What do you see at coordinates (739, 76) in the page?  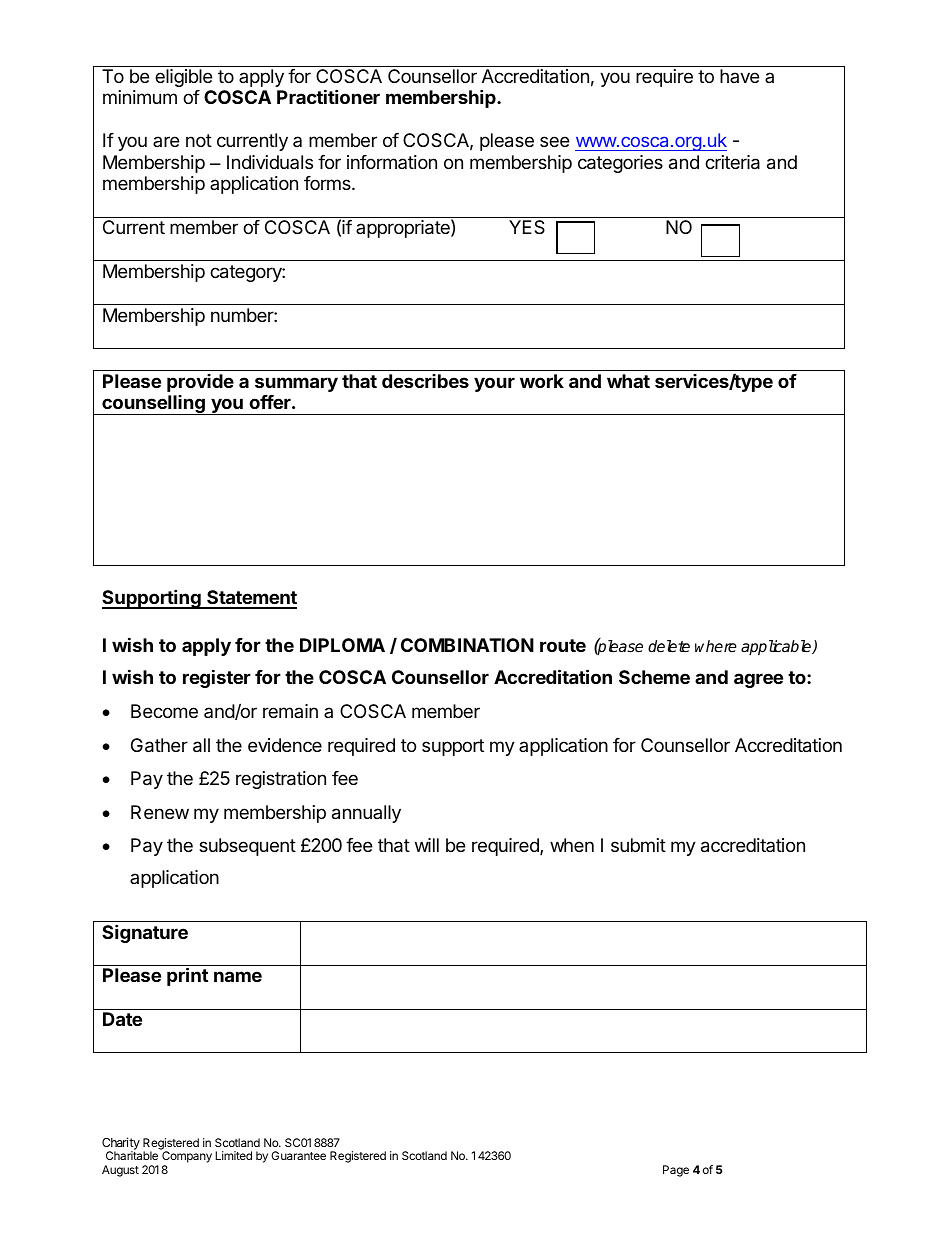 I see `have` at bounding box center [739, 76].
